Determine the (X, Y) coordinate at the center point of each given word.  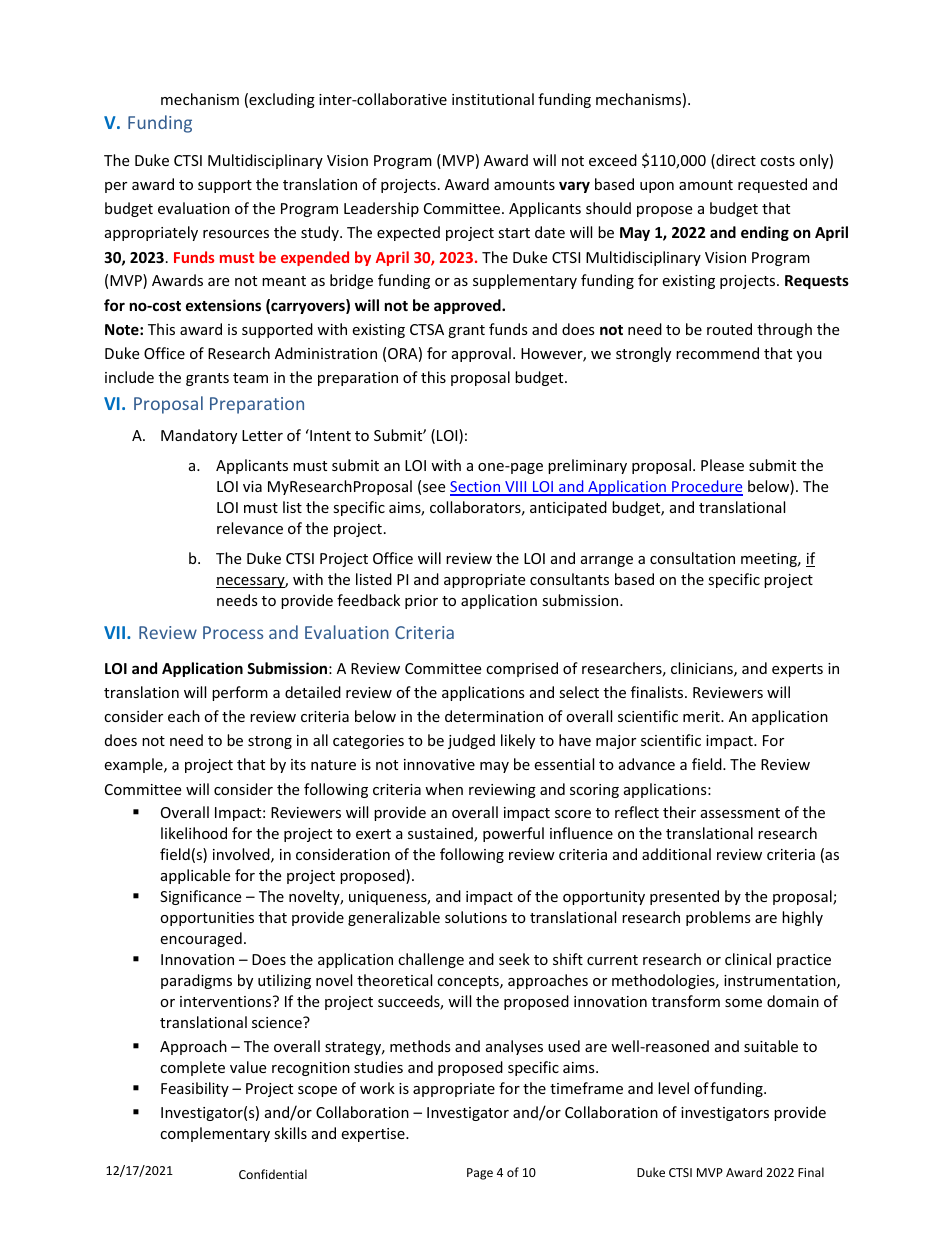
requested (772, 185)
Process (233, 632)
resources (236, 234)
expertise (374, 1135)
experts (797, 670)
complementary (215, 1134)
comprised (522, 669)
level (673, 1088)
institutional (493, 99)
